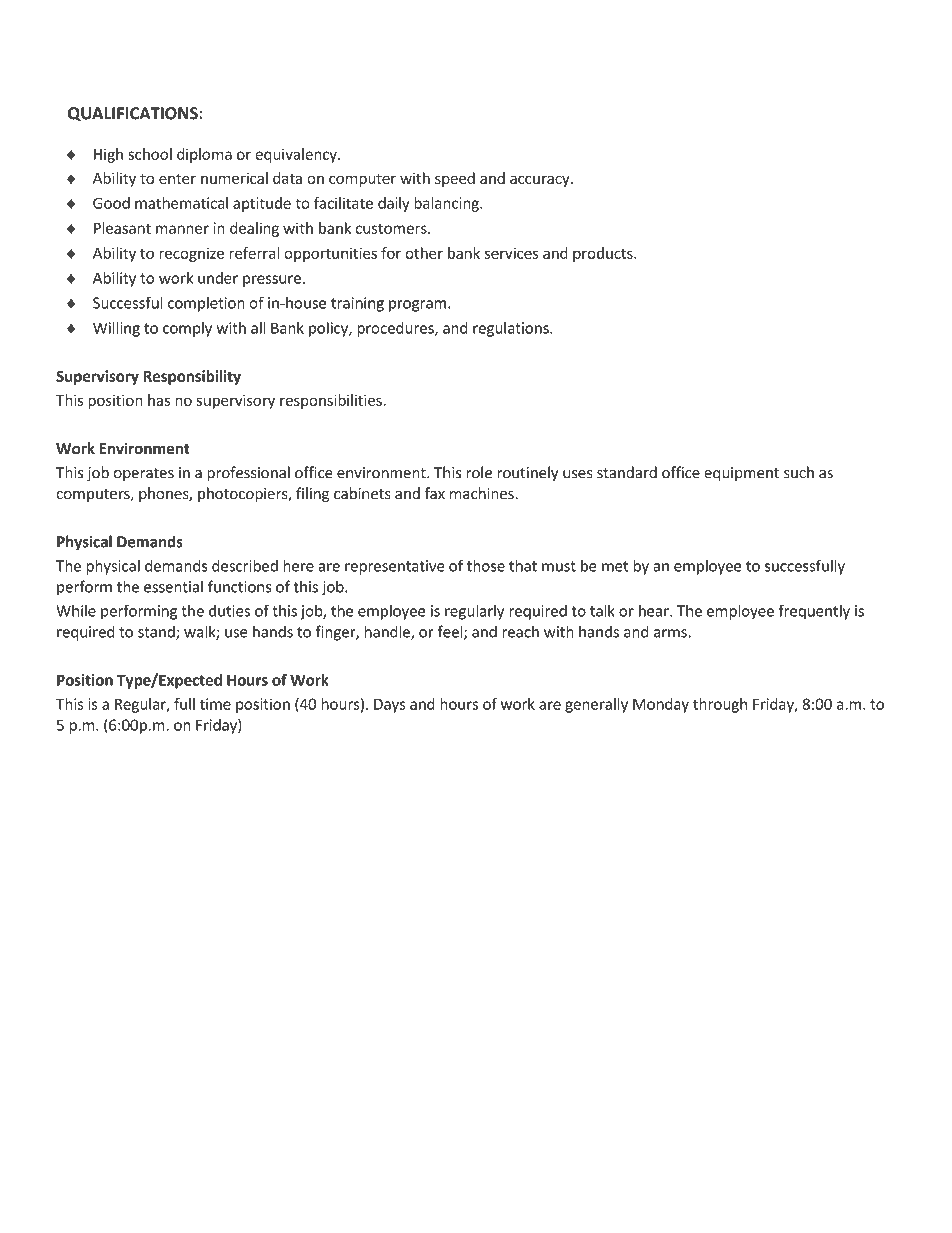 This image has width=952, height=1233. I want to click on products, so click(604, 254).
